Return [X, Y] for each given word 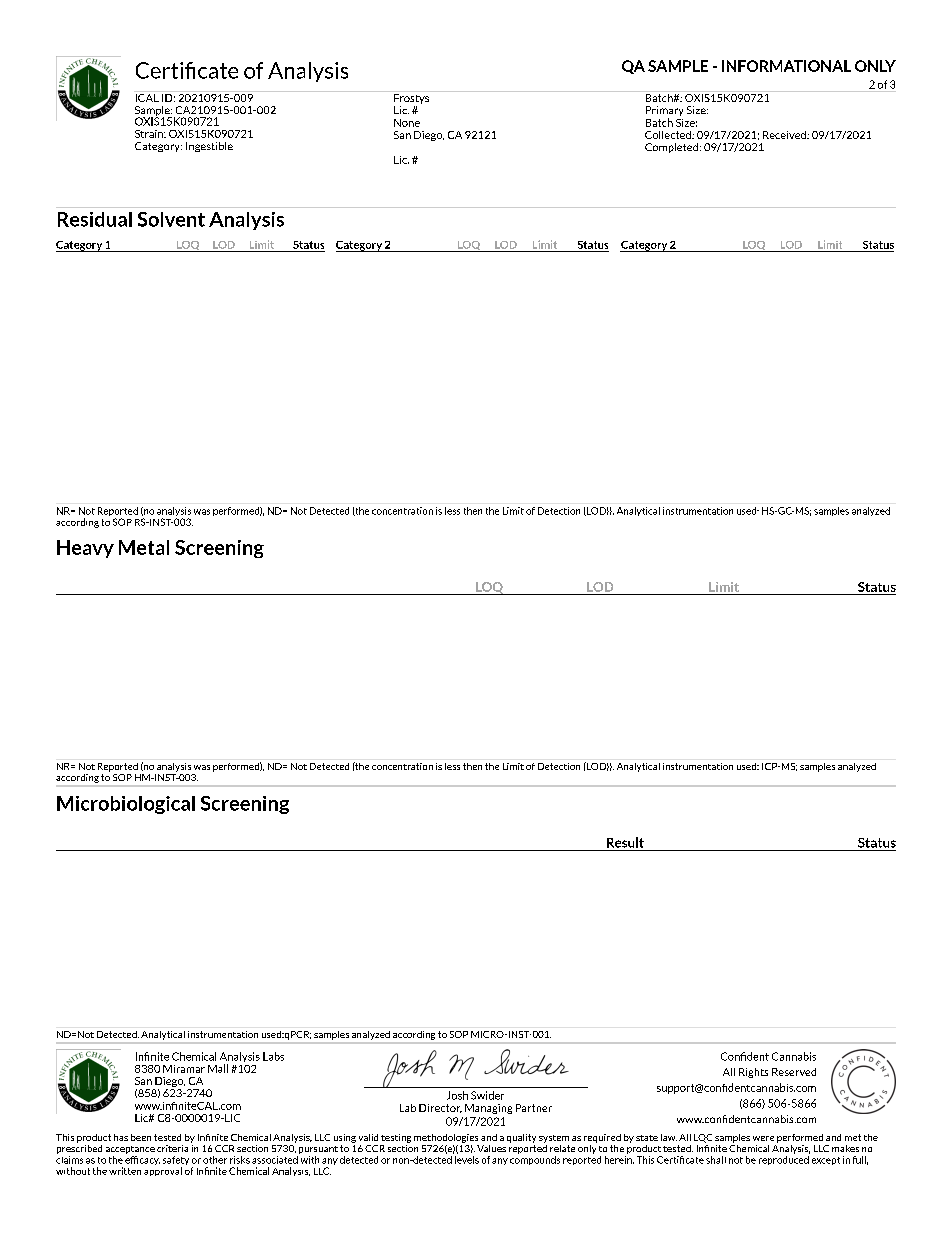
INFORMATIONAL [786, 66]
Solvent [171, 219]
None [407, 123]
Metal [144, 547]
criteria [172, 1148]
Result [625, 842]
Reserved [794, 1072]
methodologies [446, 1138]
